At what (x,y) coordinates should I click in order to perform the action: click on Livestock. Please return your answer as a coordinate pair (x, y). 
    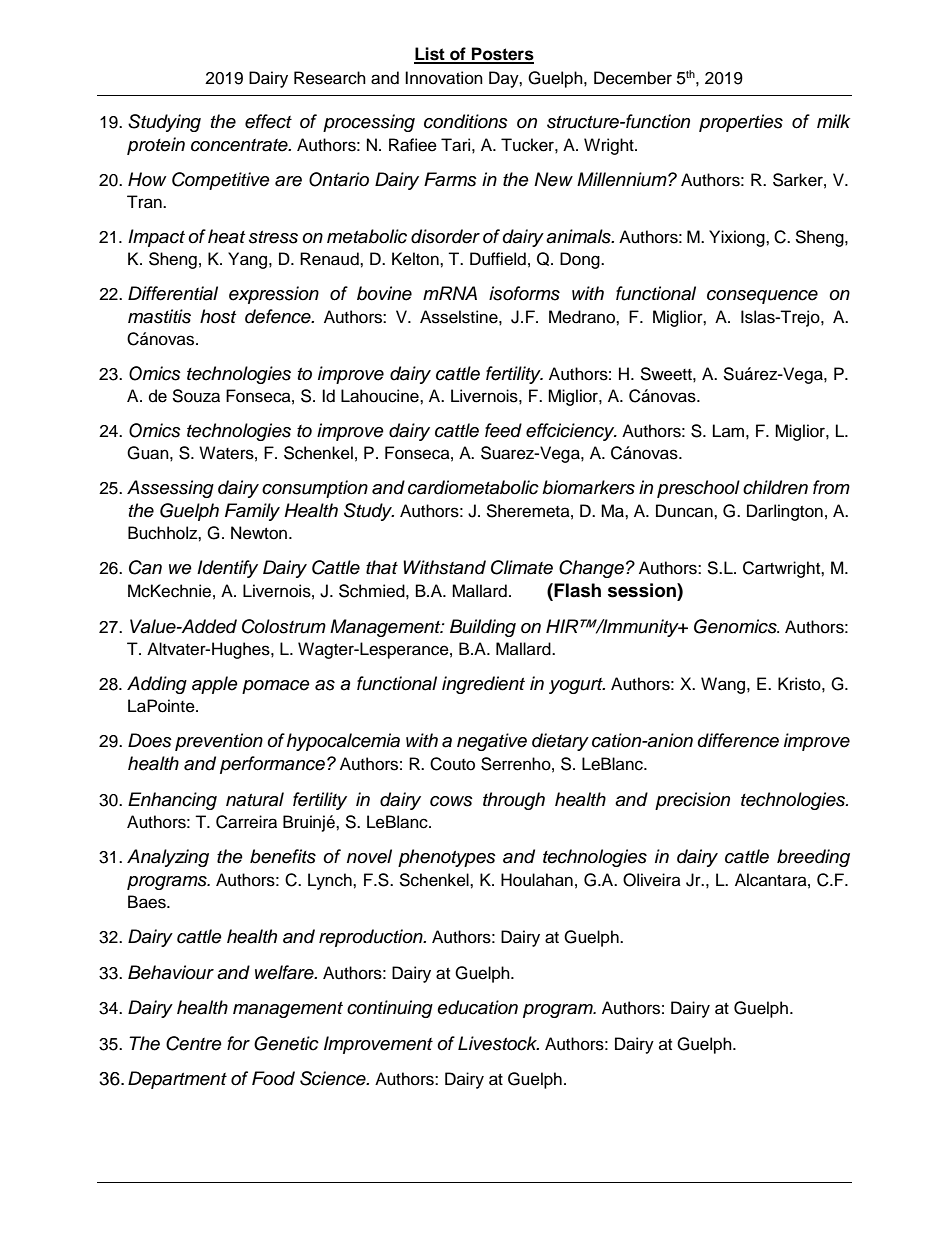
    Looking at the image, I should click on (498, 1043).
